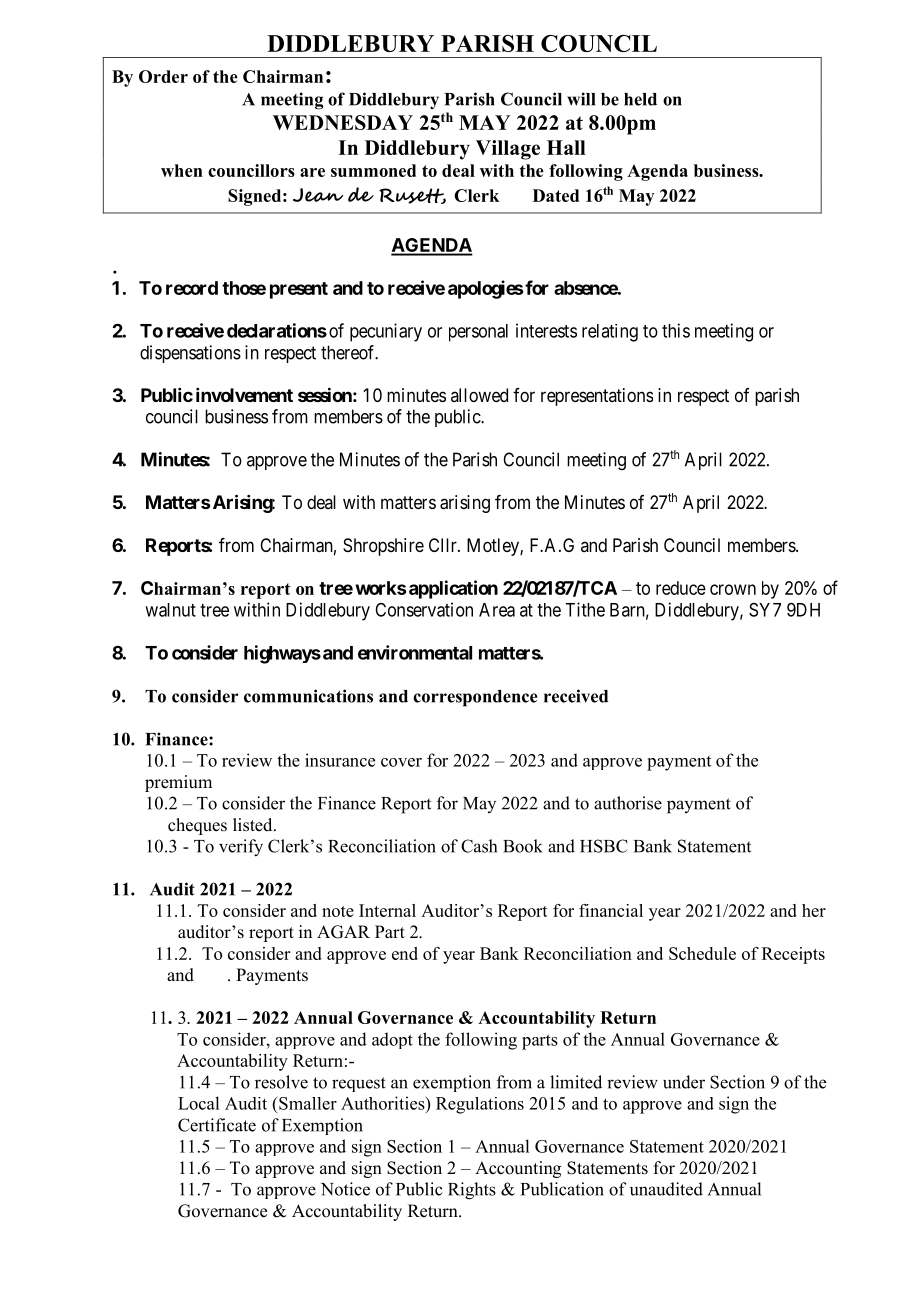 This screenshot has height=1308, width=924. Describe the element at coordinates (308, 696) in the screenshot. I see `communications` at that location.
